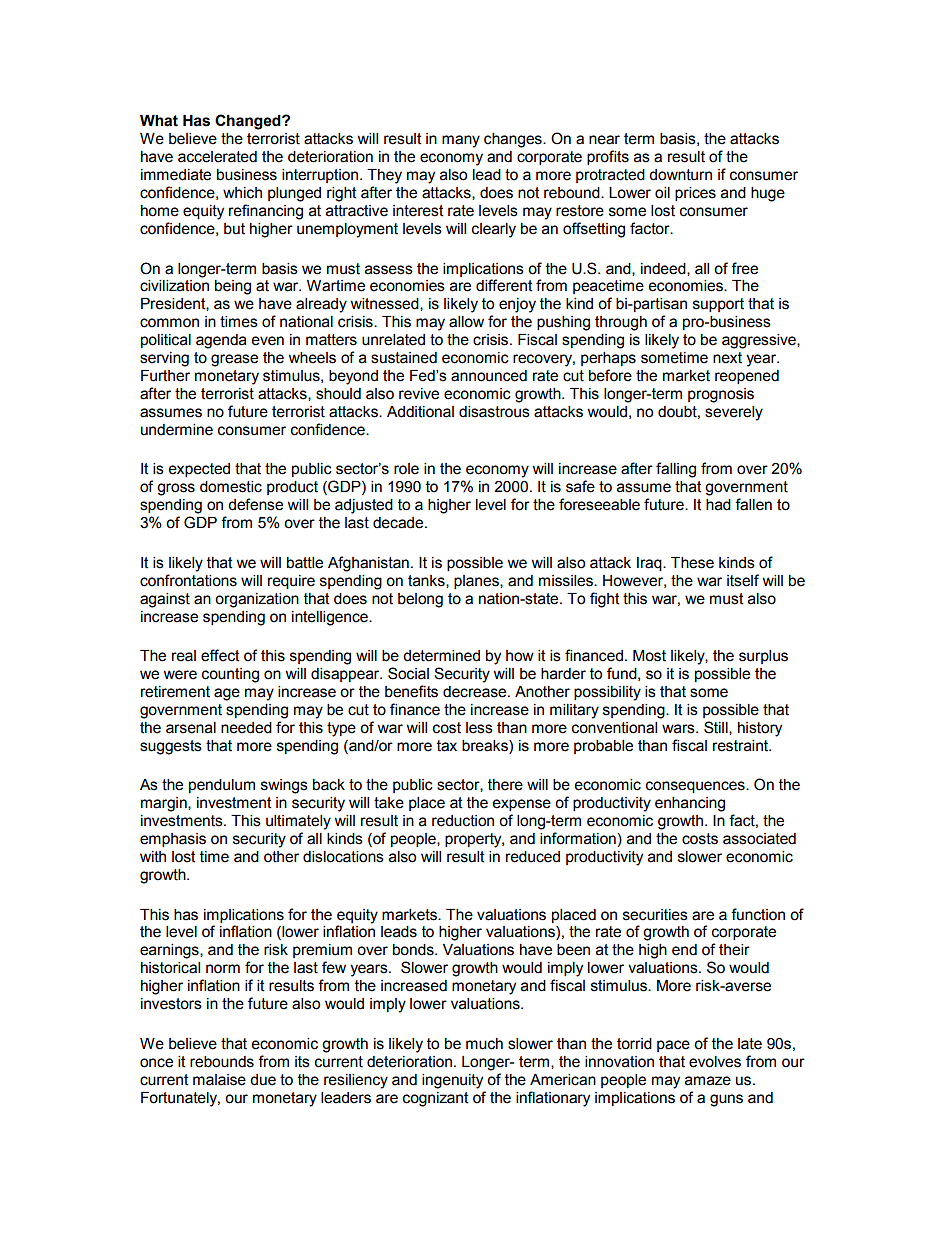  I want to click on reduced, so click(533, 857).
